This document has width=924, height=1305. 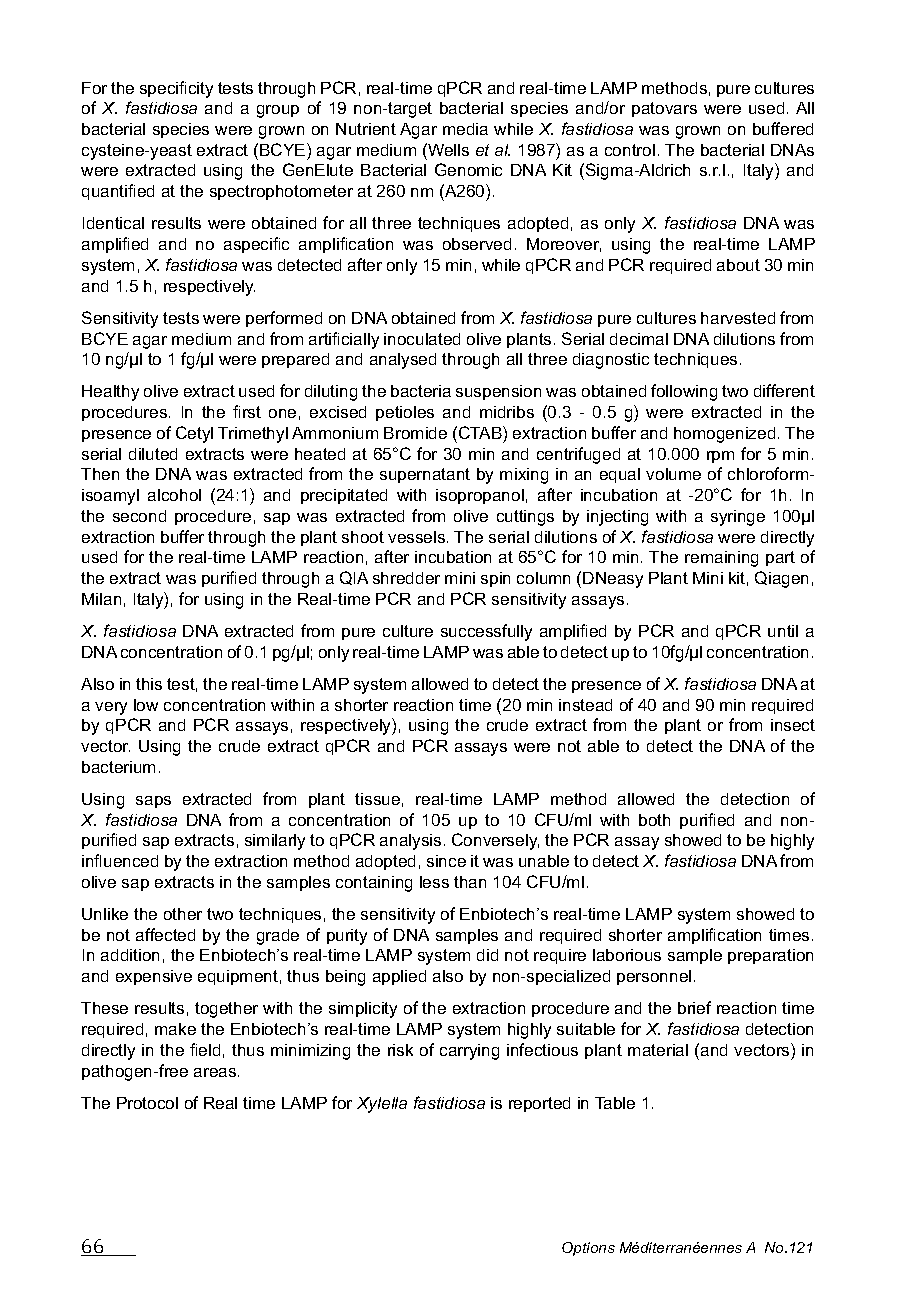 What do you see at coordinates (738, 518) in the document?
I see `syringe` at bounding box center [738, 518].
